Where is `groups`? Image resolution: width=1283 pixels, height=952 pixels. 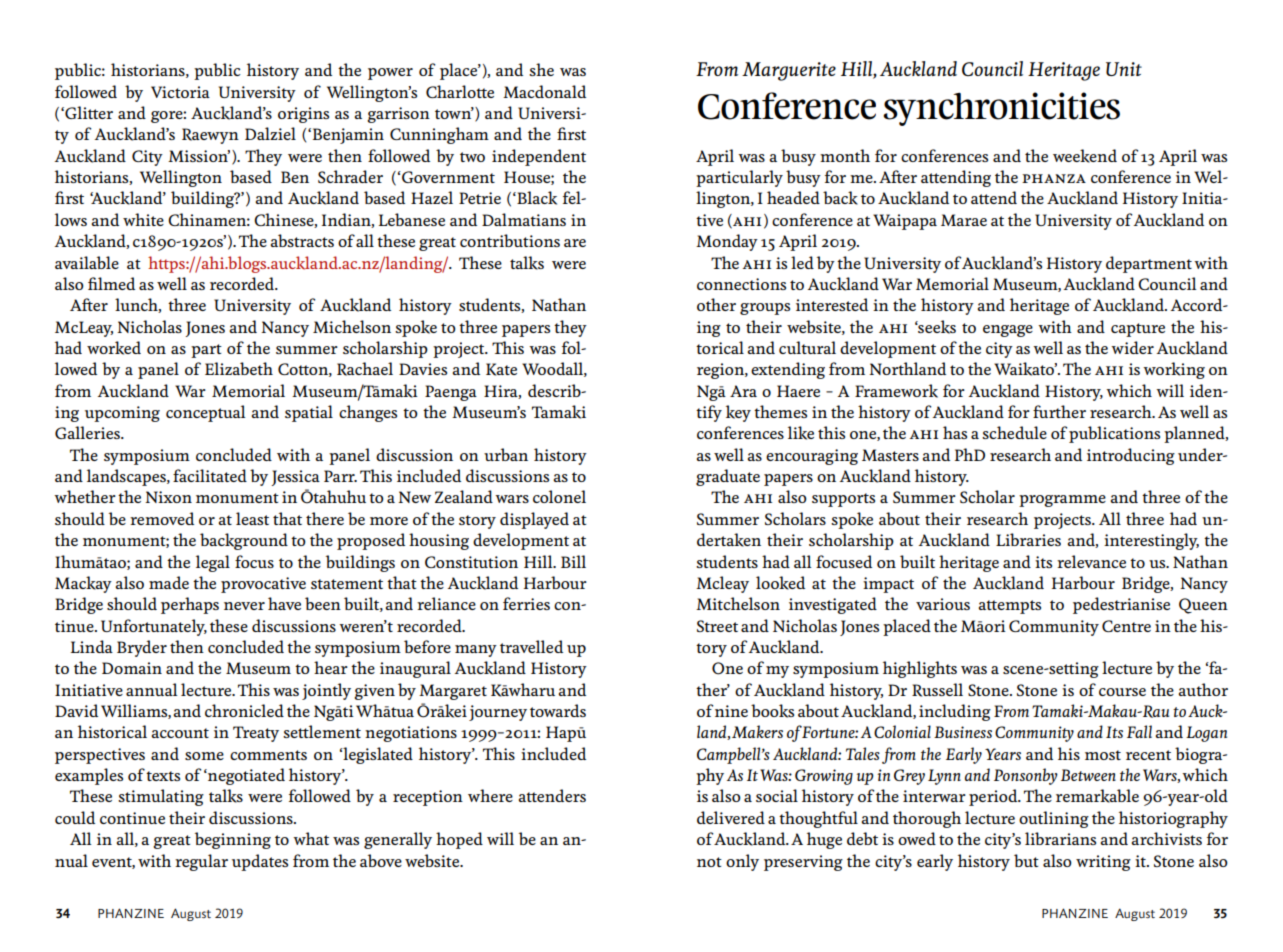 groups is located at coordinates (765, 309).
